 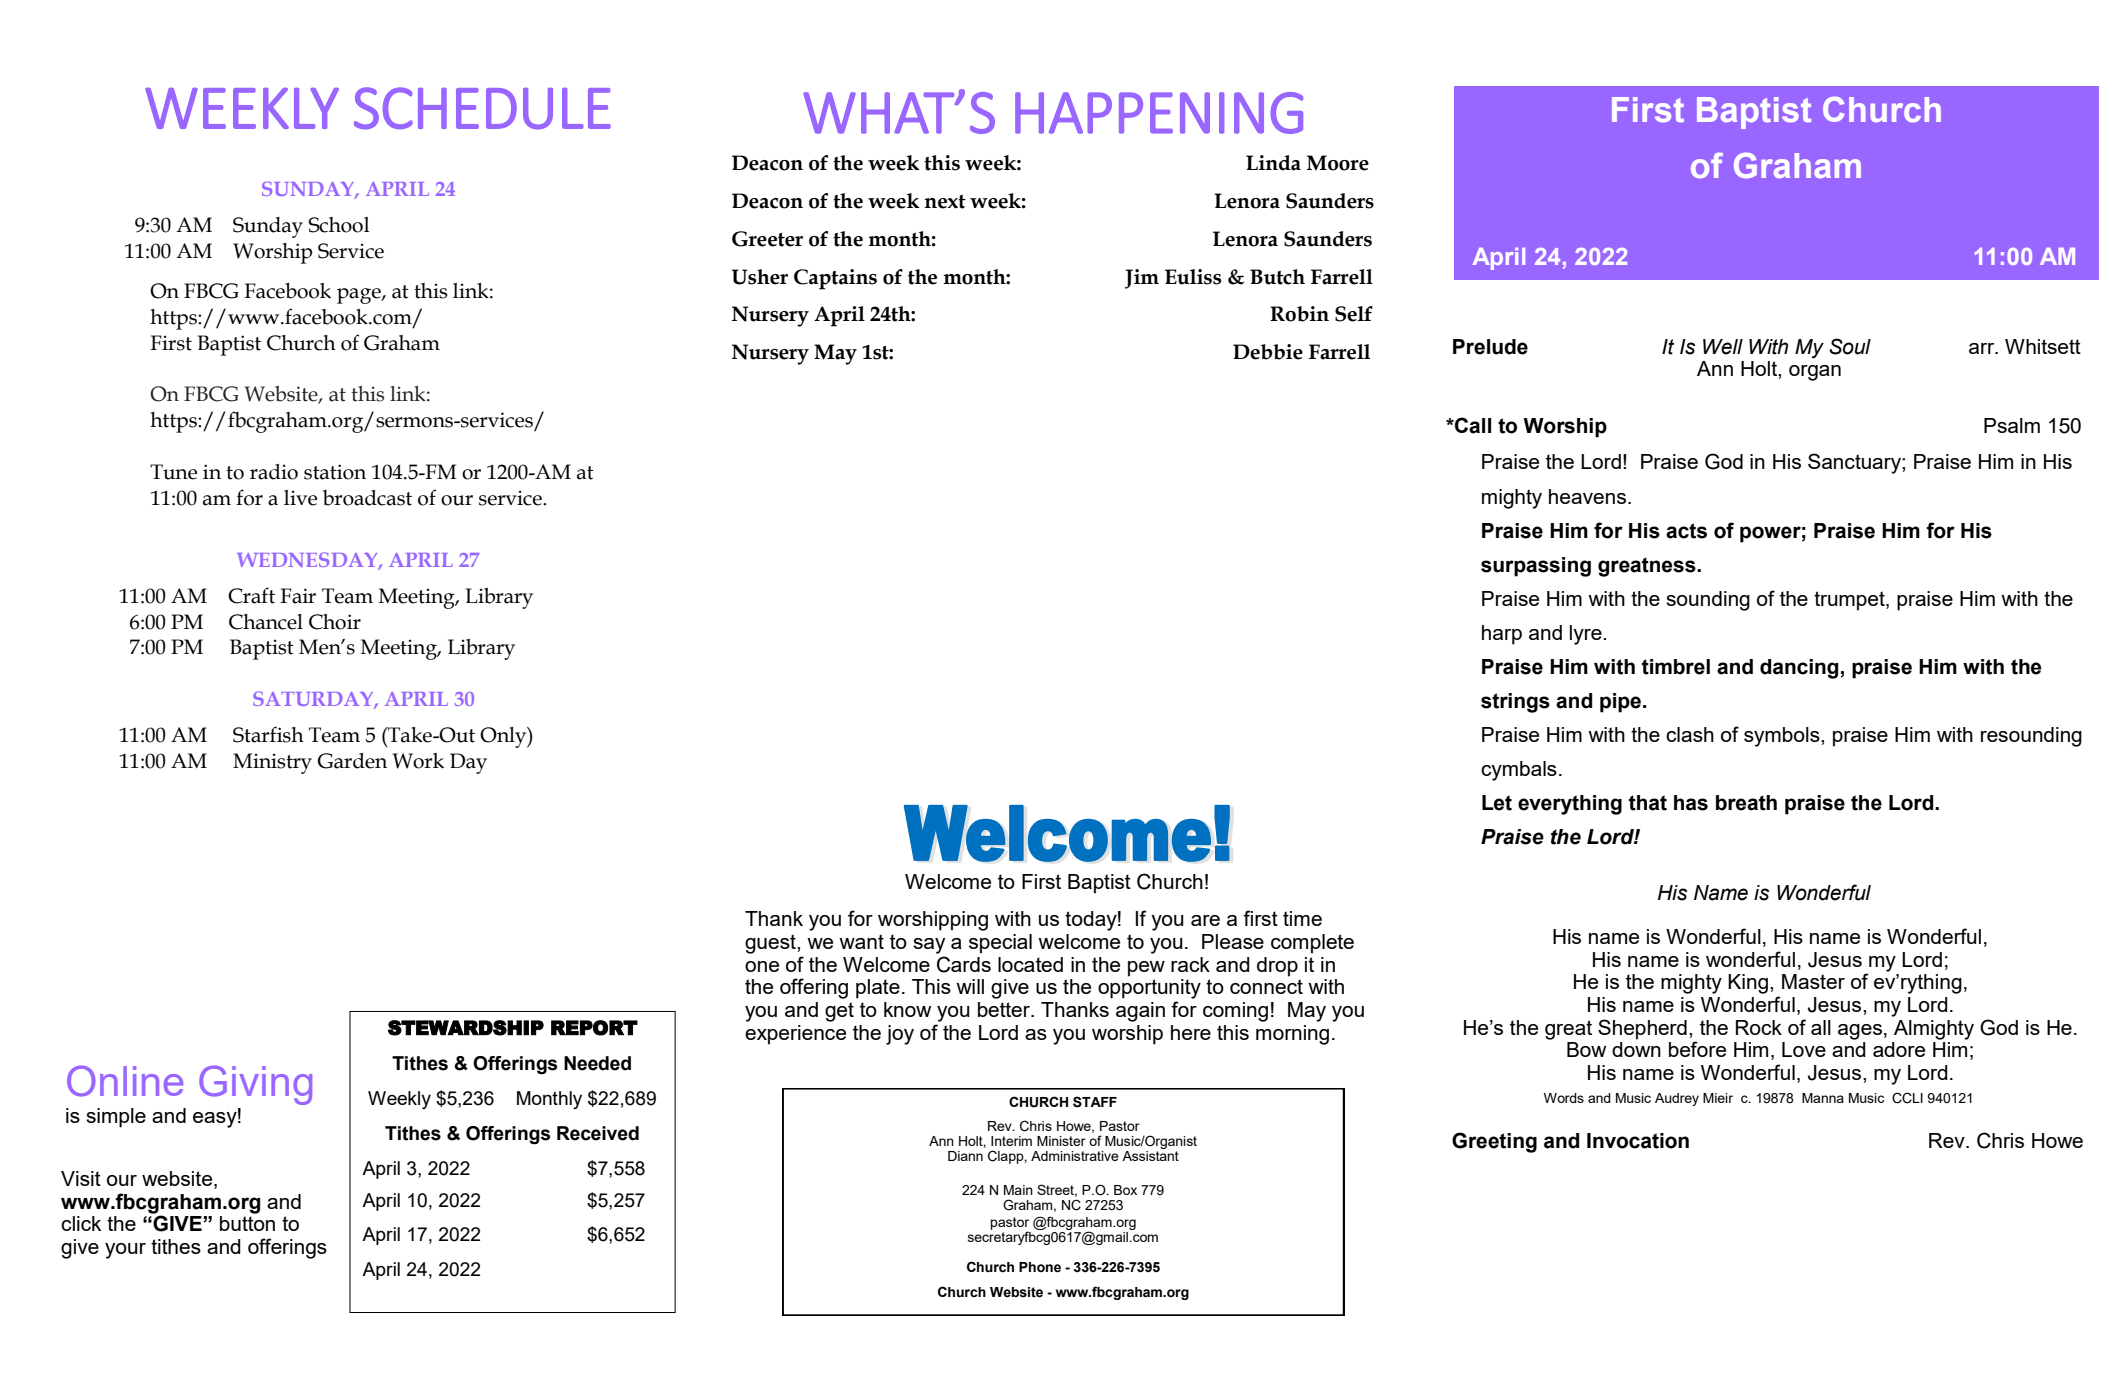 I want to click on Choir, so click(x=335, y=622).
